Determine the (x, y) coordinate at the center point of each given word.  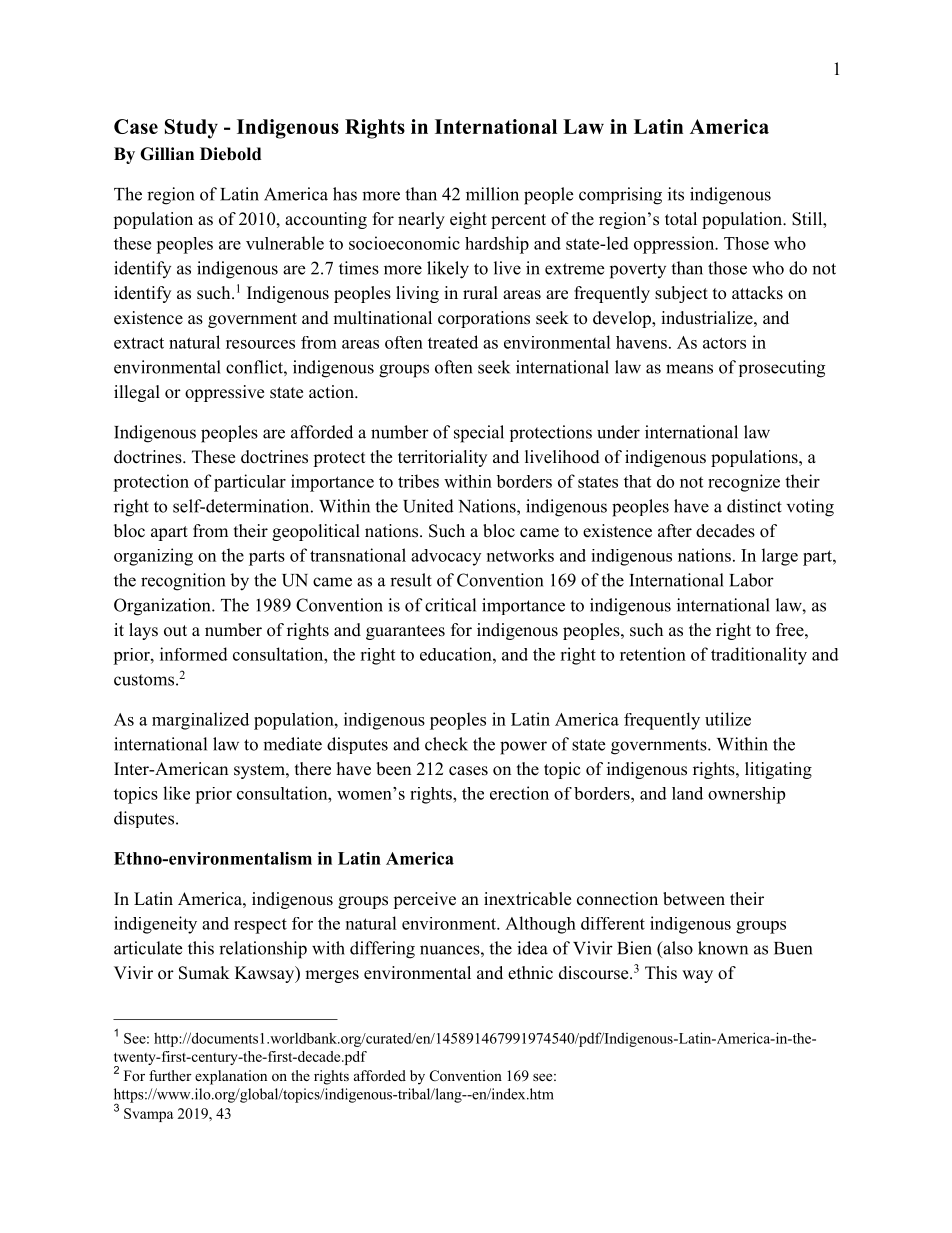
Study (191, 129)
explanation (231, 1077)
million (492, 194)
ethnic (530, 973)
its (676, 194)
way (697, 976)
